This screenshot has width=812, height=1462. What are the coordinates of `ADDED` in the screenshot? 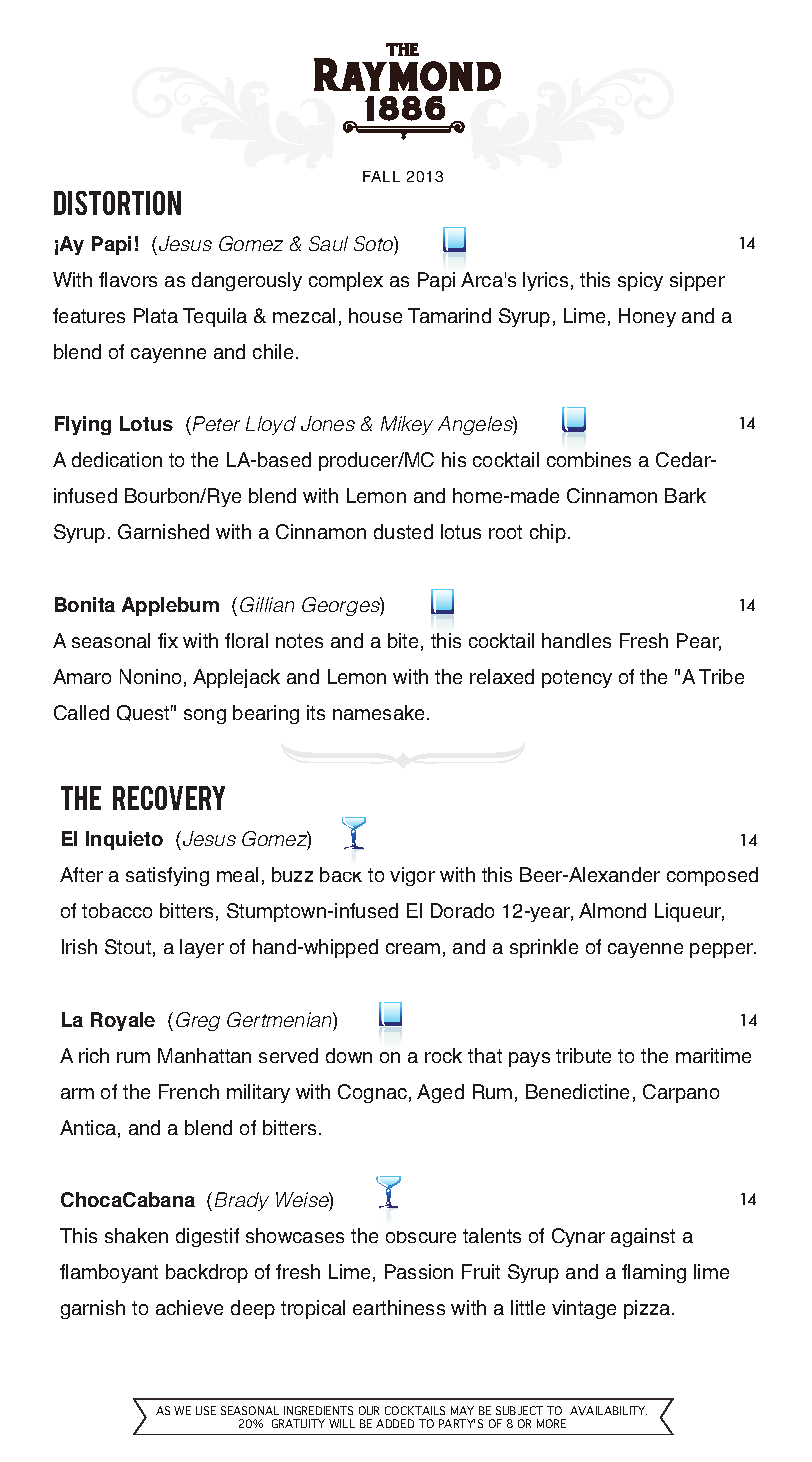 It's located at (395, 1423).
